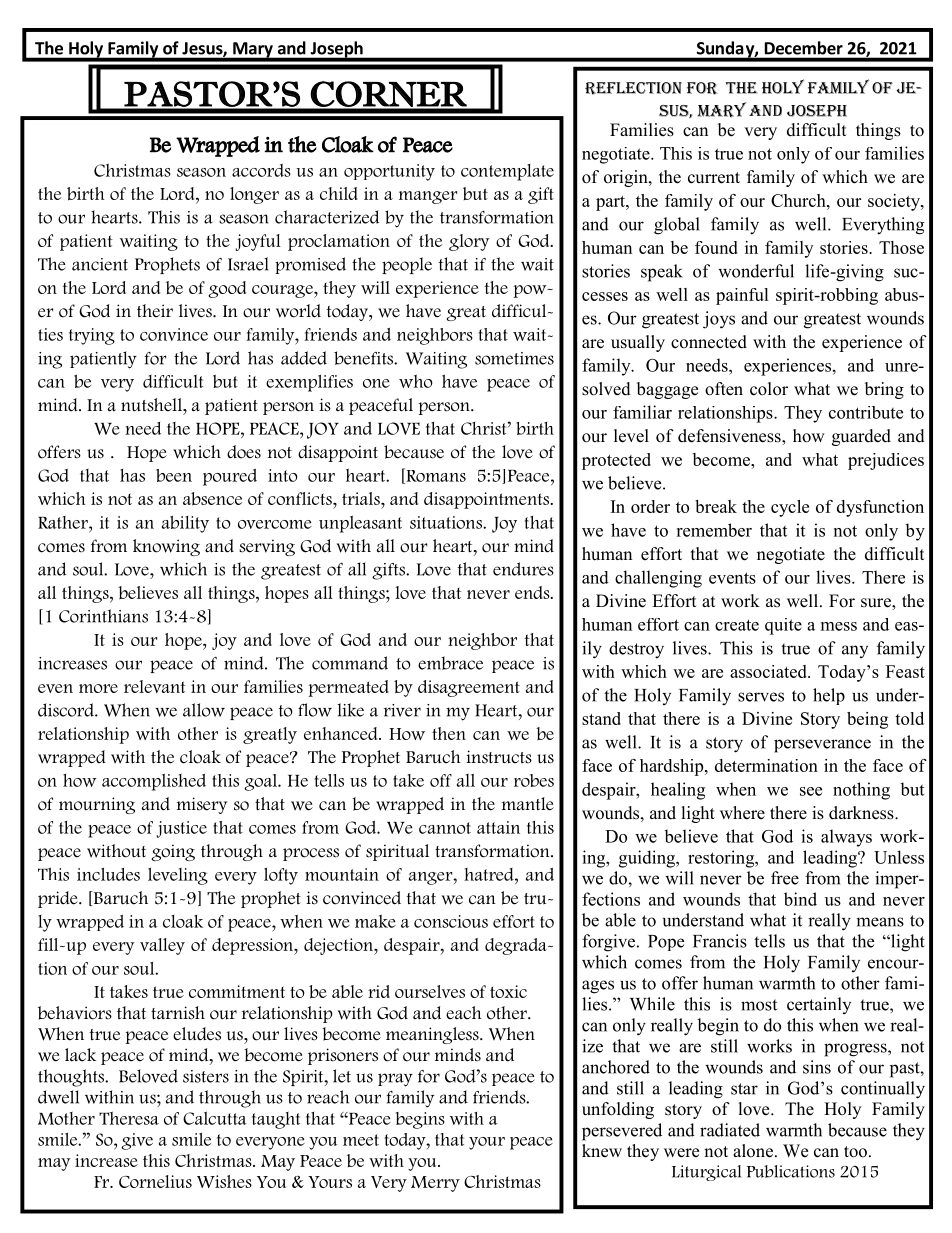  What do you see at coordinates (261, 170) in the screenshot?
I see `accords` at bounding box center [261, 170].
